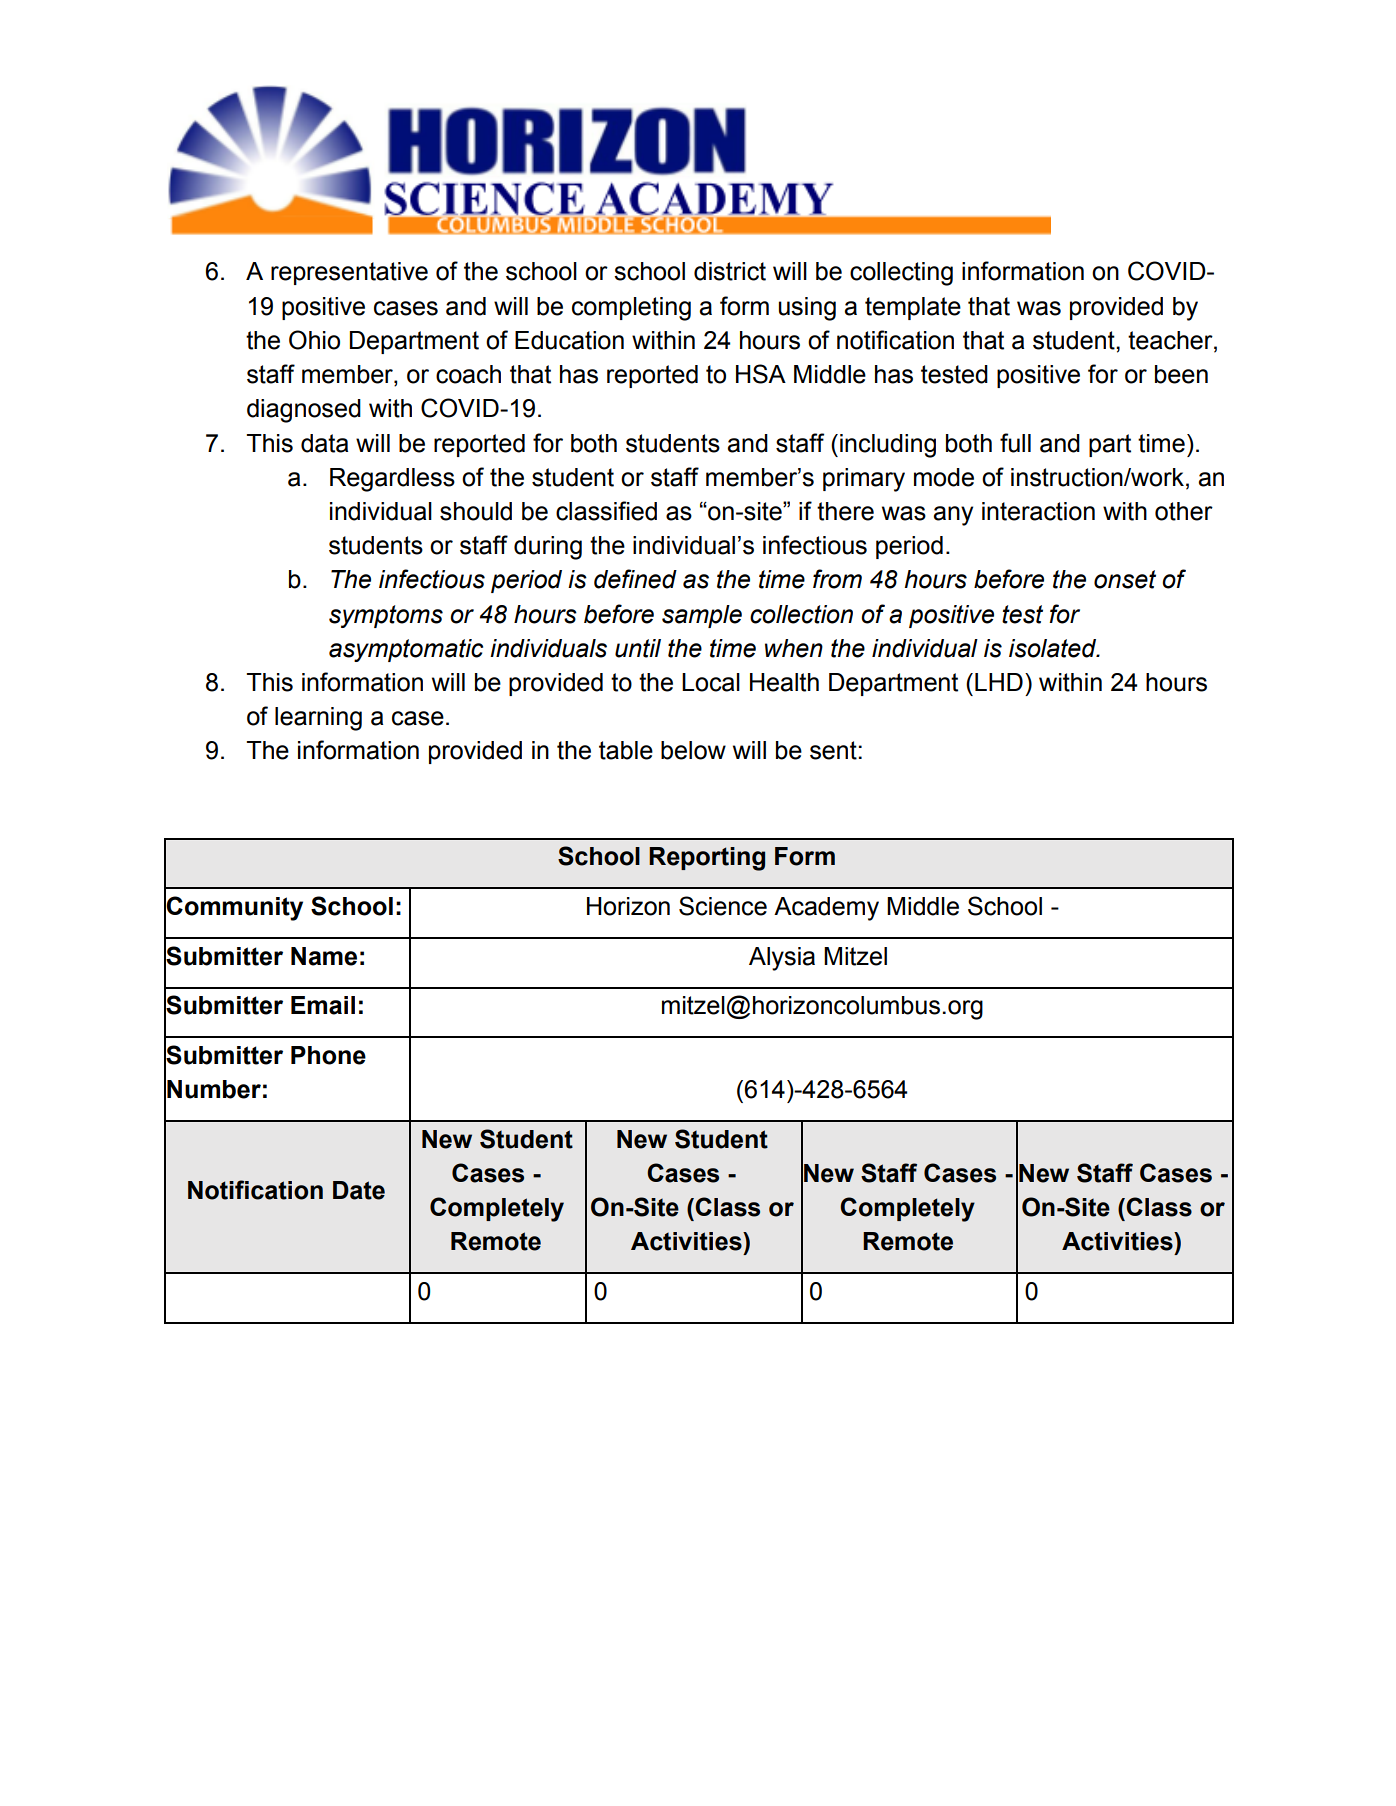 This screenshot has height=1806, width=1396. I want to click on district, so click(730, 271).
